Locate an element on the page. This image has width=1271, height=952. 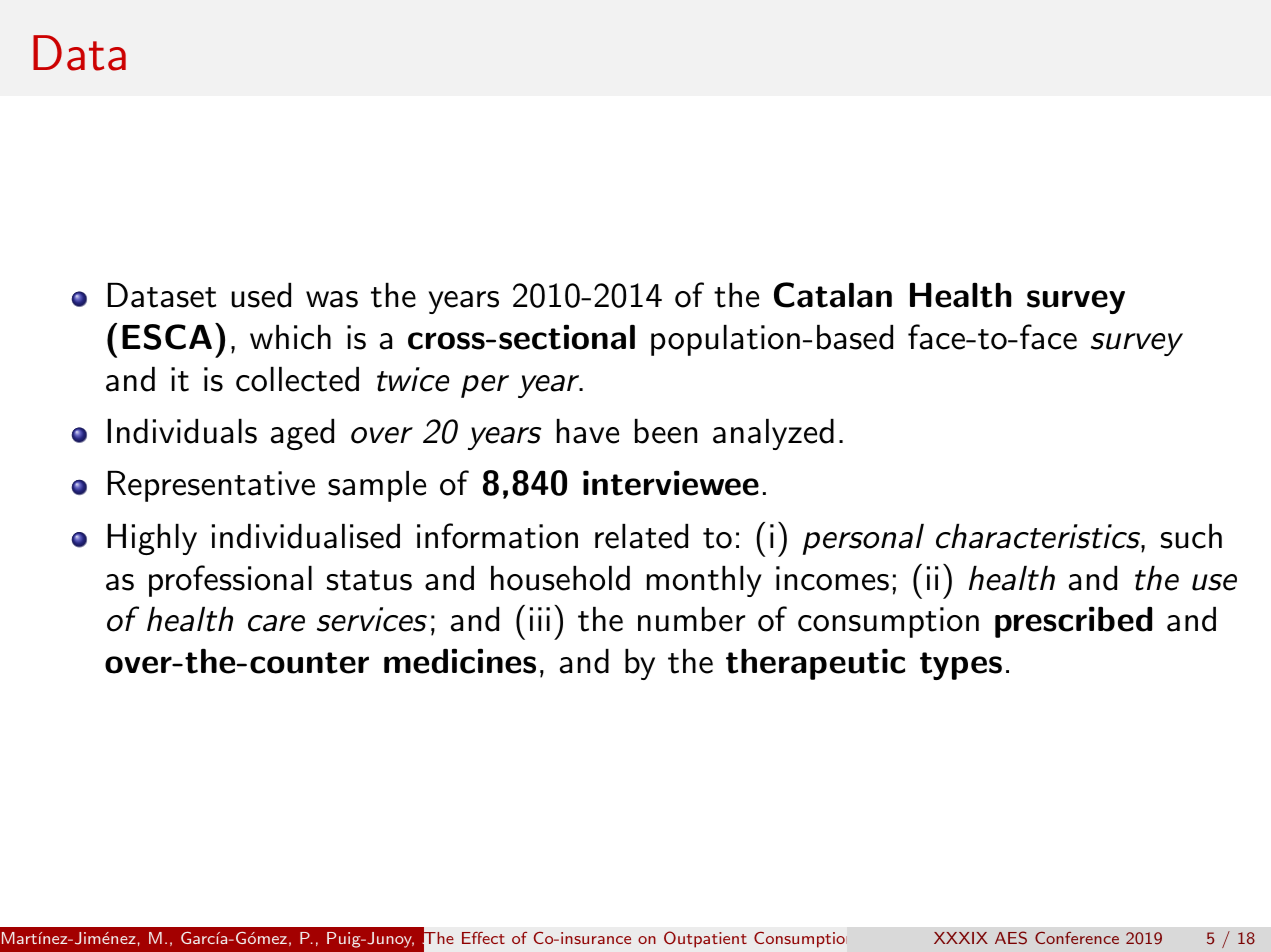
Outpatient is located at coordinates (705, 939).
